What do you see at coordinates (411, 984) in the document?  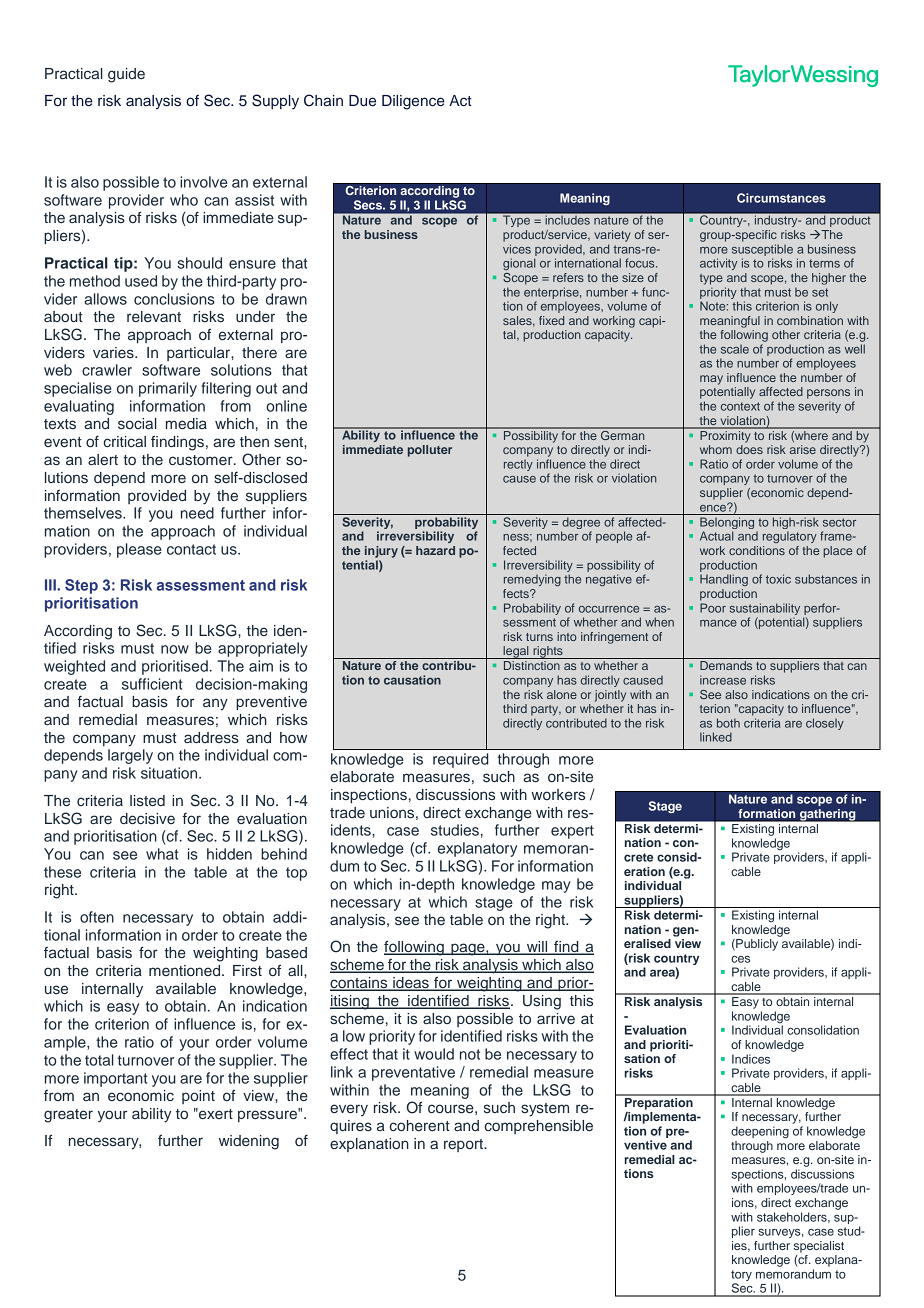 I see `ideas` at bounding box center [411, 984].
